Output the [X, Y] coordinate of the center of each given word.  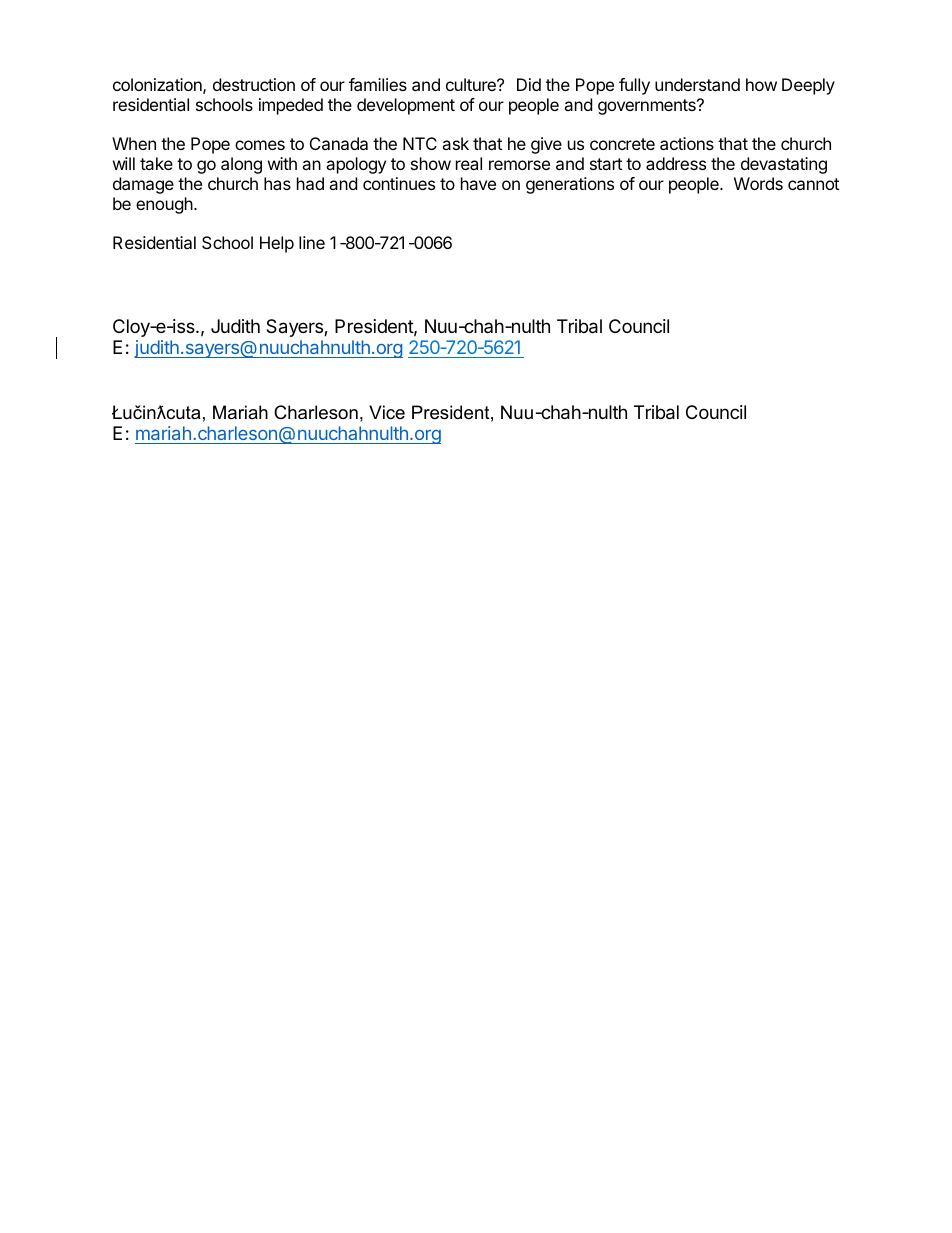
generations [570, 185]
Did [529, 84]
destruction [254, 84]
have [478, 183]
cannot [813, 184]
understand [697, 84]
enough [164, 205]
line [312, 242]
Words [758, 183]
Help [277, 244]
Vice [387, 412]
